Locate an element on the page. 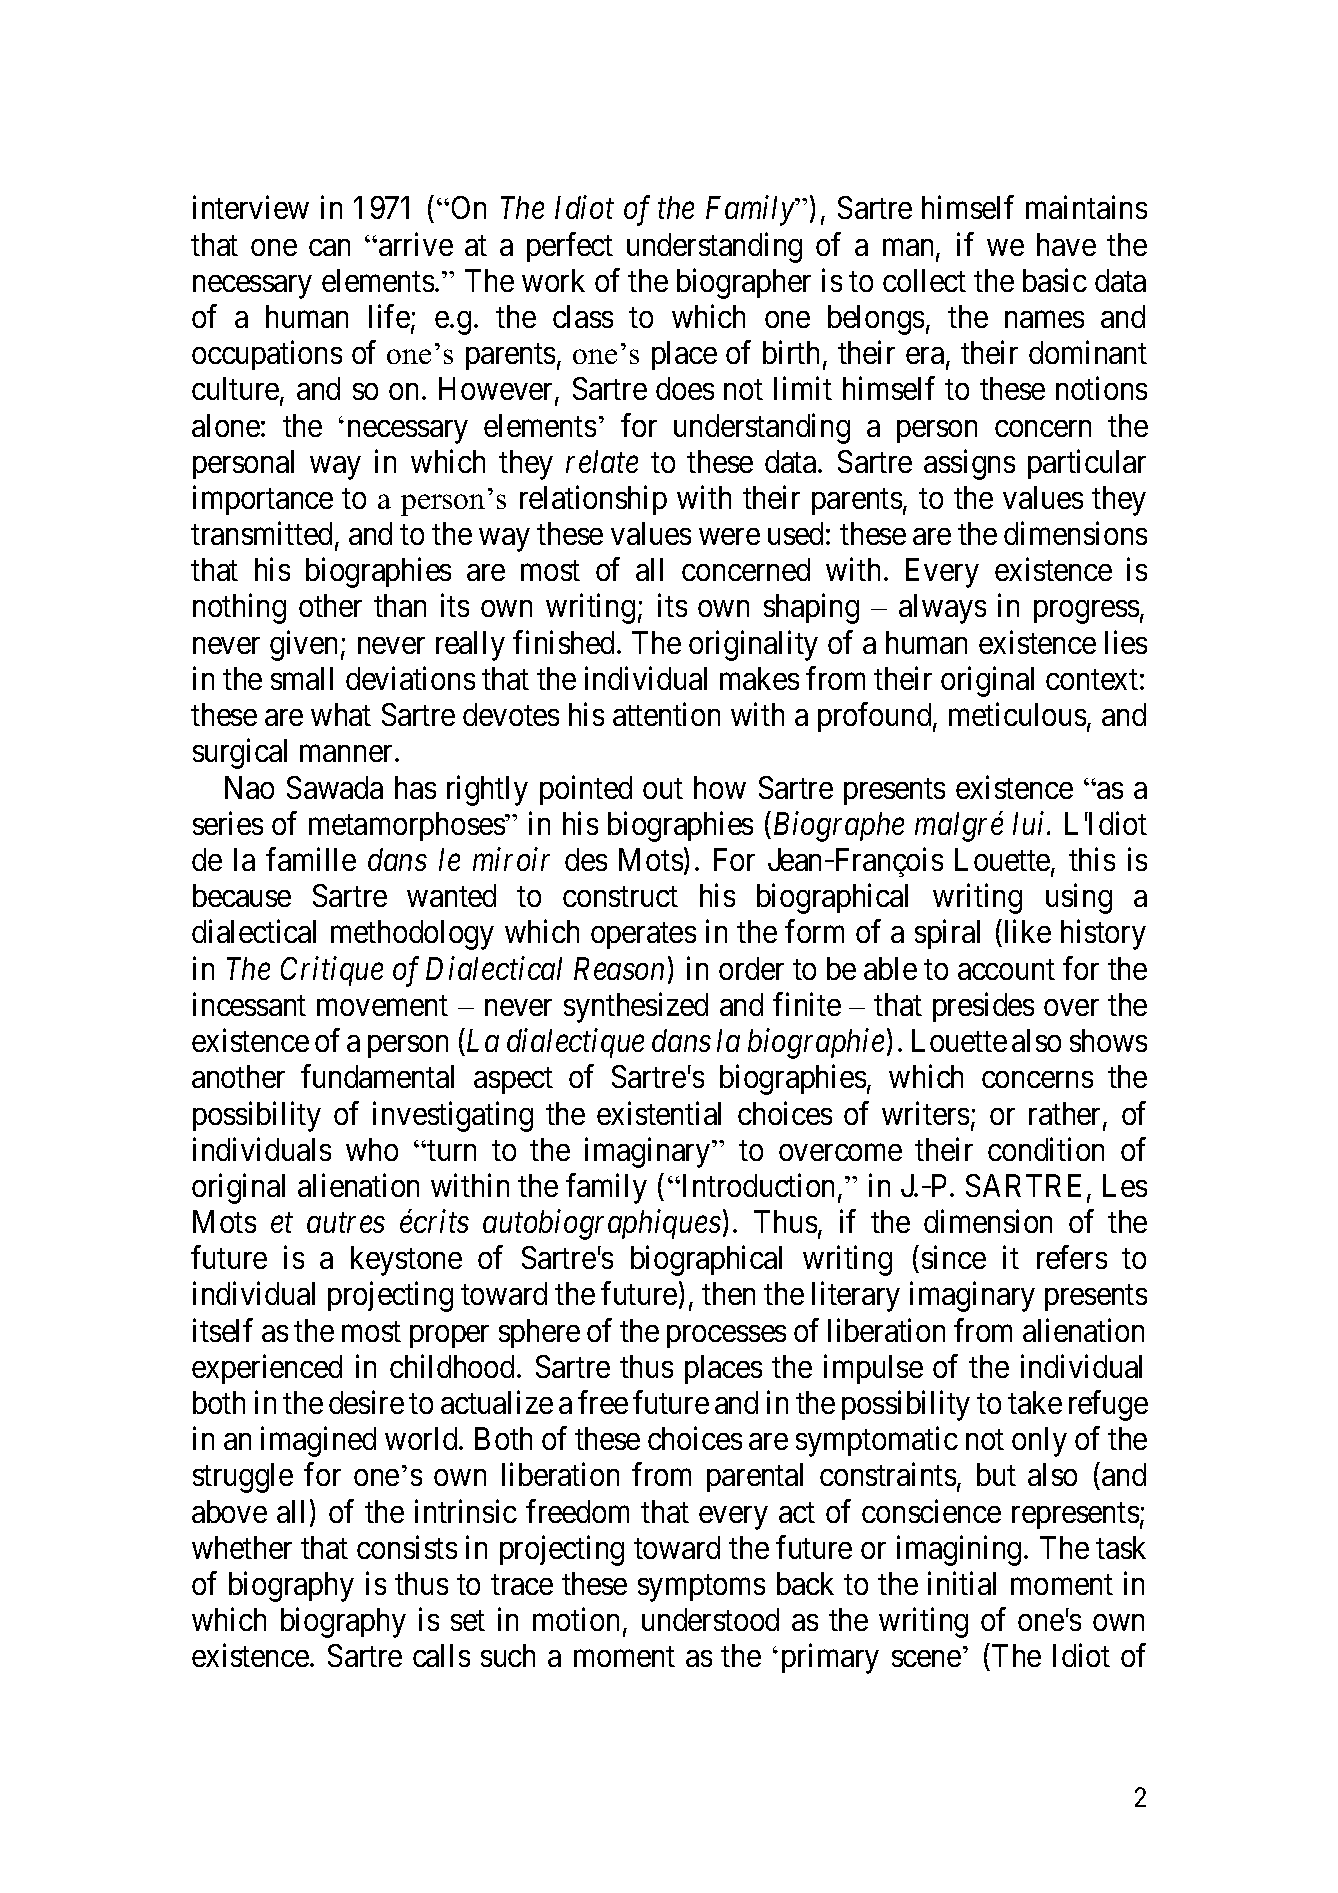  consists is located at coordinates (407, 1547).
